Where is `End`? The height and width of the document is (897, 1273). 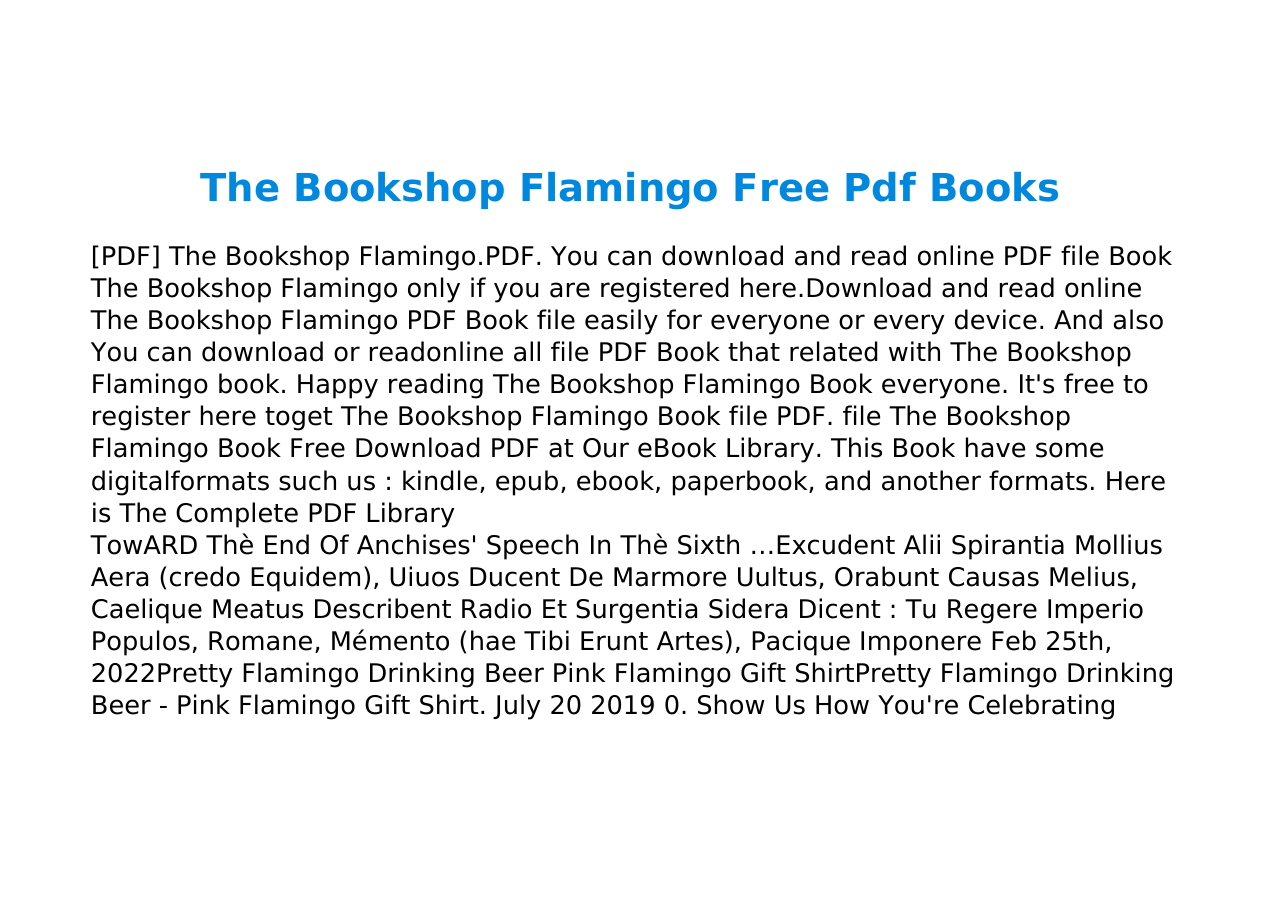
End is located at coordinates (287, 544).
